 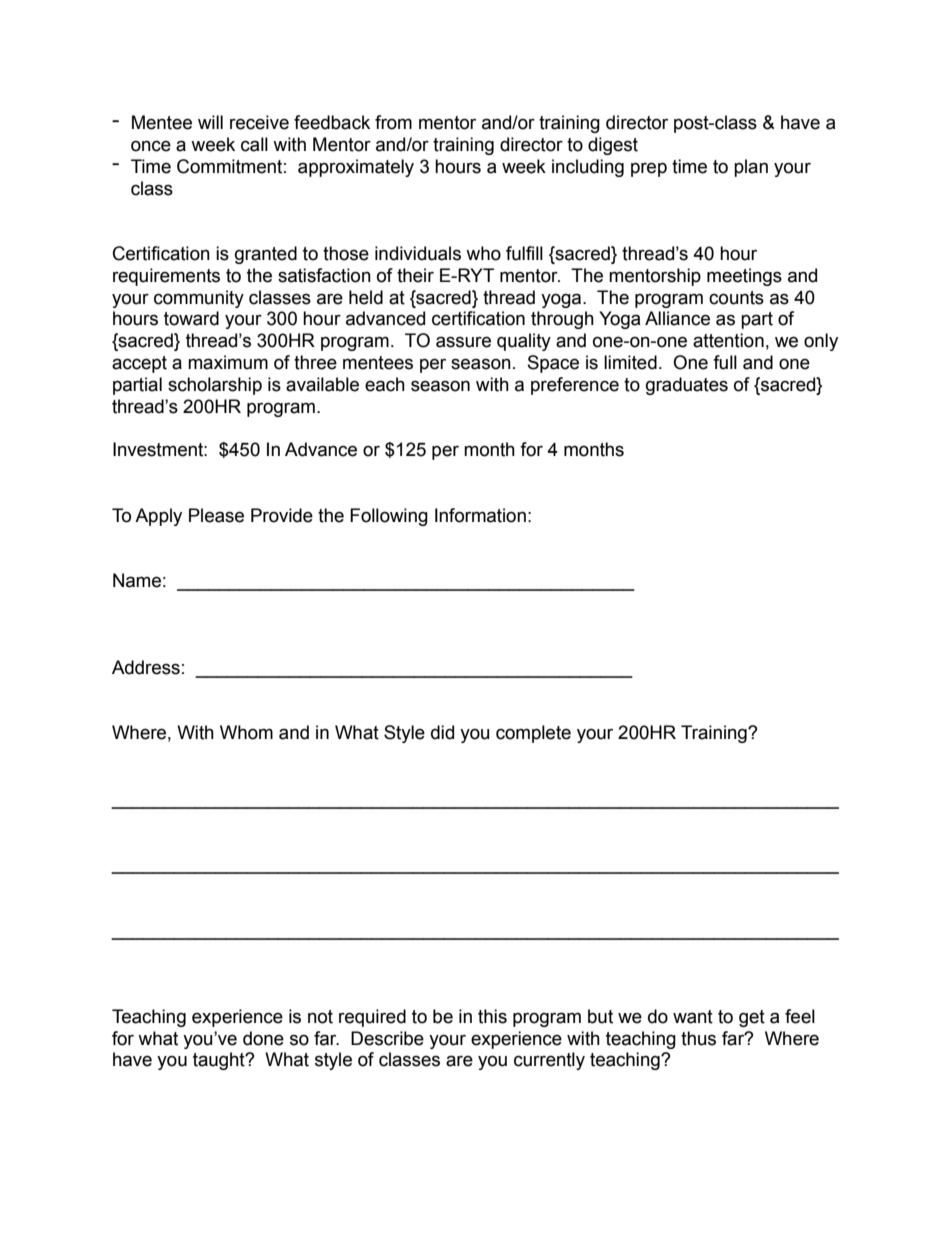 What do you see at coordinates (137, 580) in the screenshot?
I see `Name` at bounding box center [137, 580].
